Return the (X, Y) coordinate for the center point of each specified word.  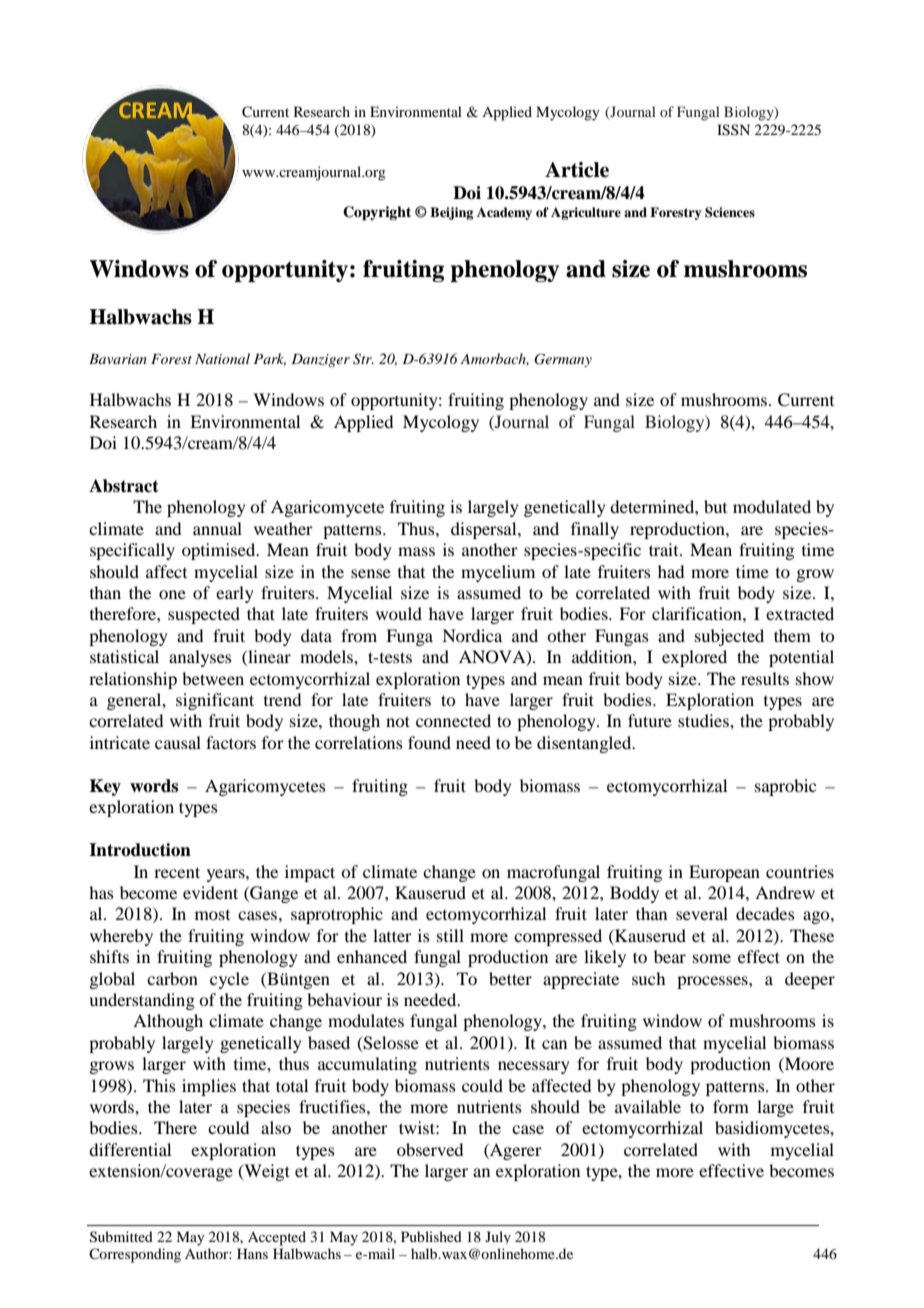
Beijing (451, 213)
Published (431, 1236)
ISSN (733, 130)
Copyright (377, 213)
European (724, 873)
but (715, 506)
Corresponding (135, 1255)
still (450, 935)
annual (217, 528)
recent (177, 872)
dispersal (485, 530)
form (731, 1106)
